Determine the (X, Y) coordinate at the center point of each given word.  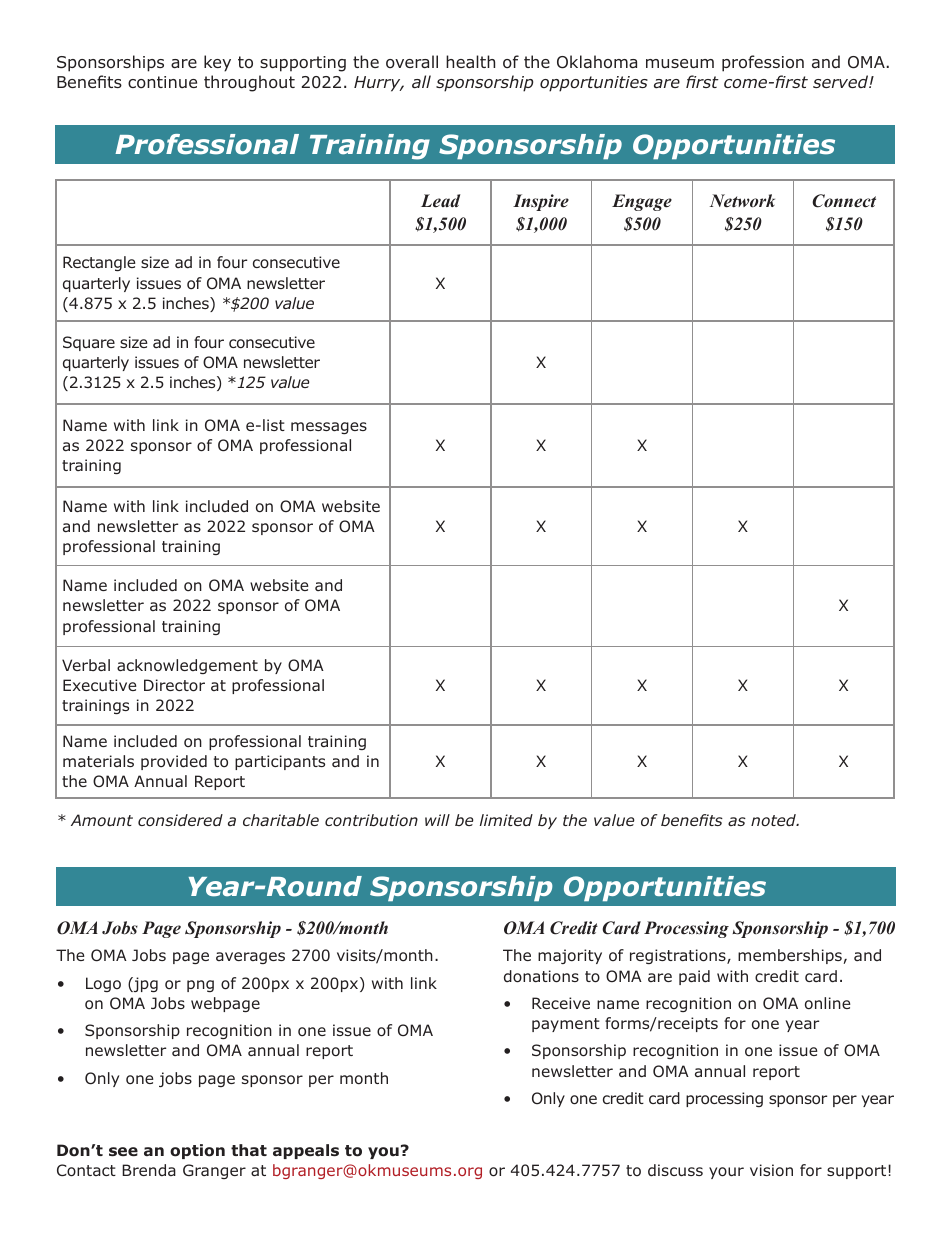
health (470, 61)
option (197, 1151)
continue (162, 82)
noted (774, 820)
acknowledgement (187, 666)
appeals (306, 1151)
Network (742, 201)
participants (280, 762)
